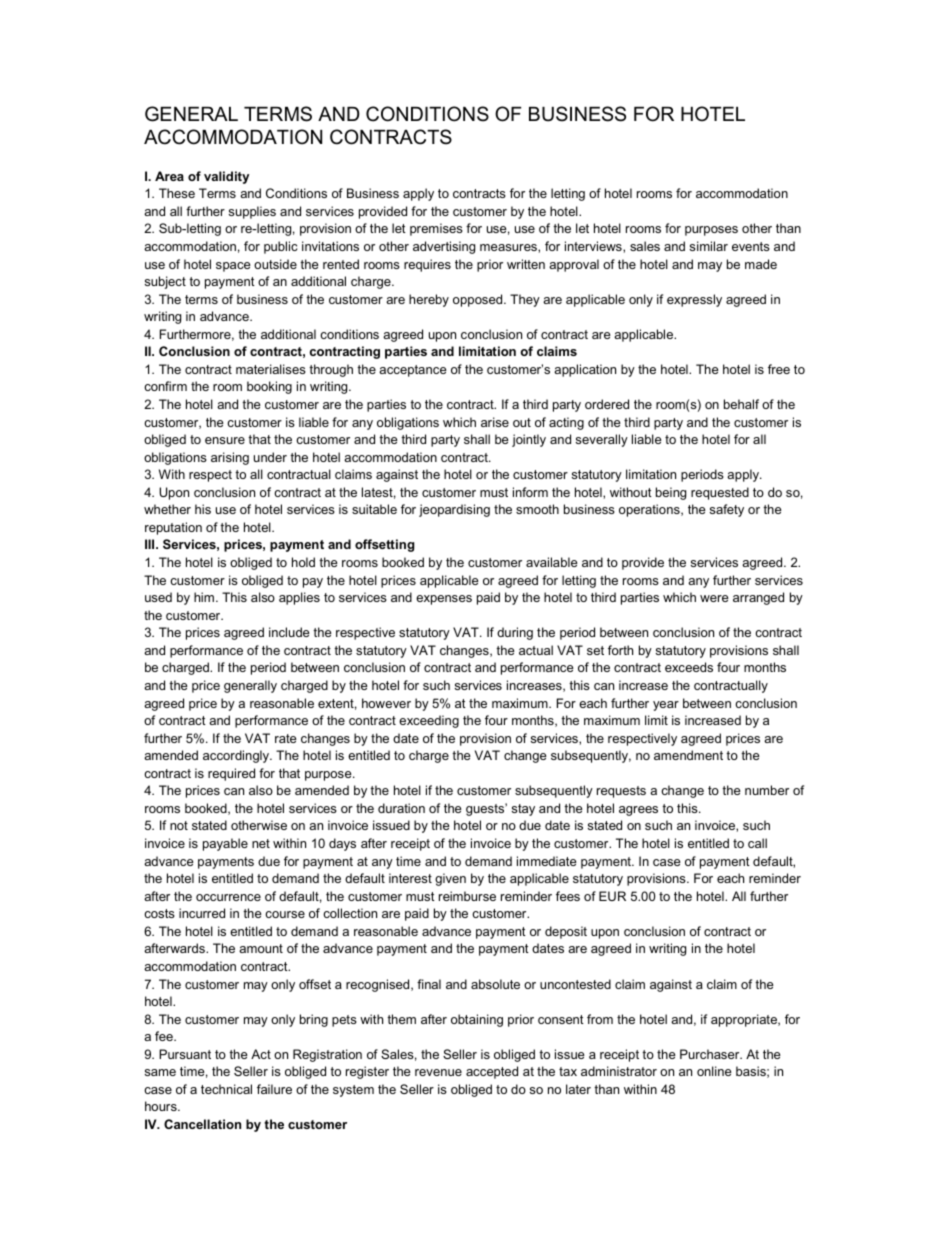 Image resolution: width=952 pixels, height=1233 pixels. Describe the element at coordinates (289, 632) in the screenshot. I see `include` at that location.
